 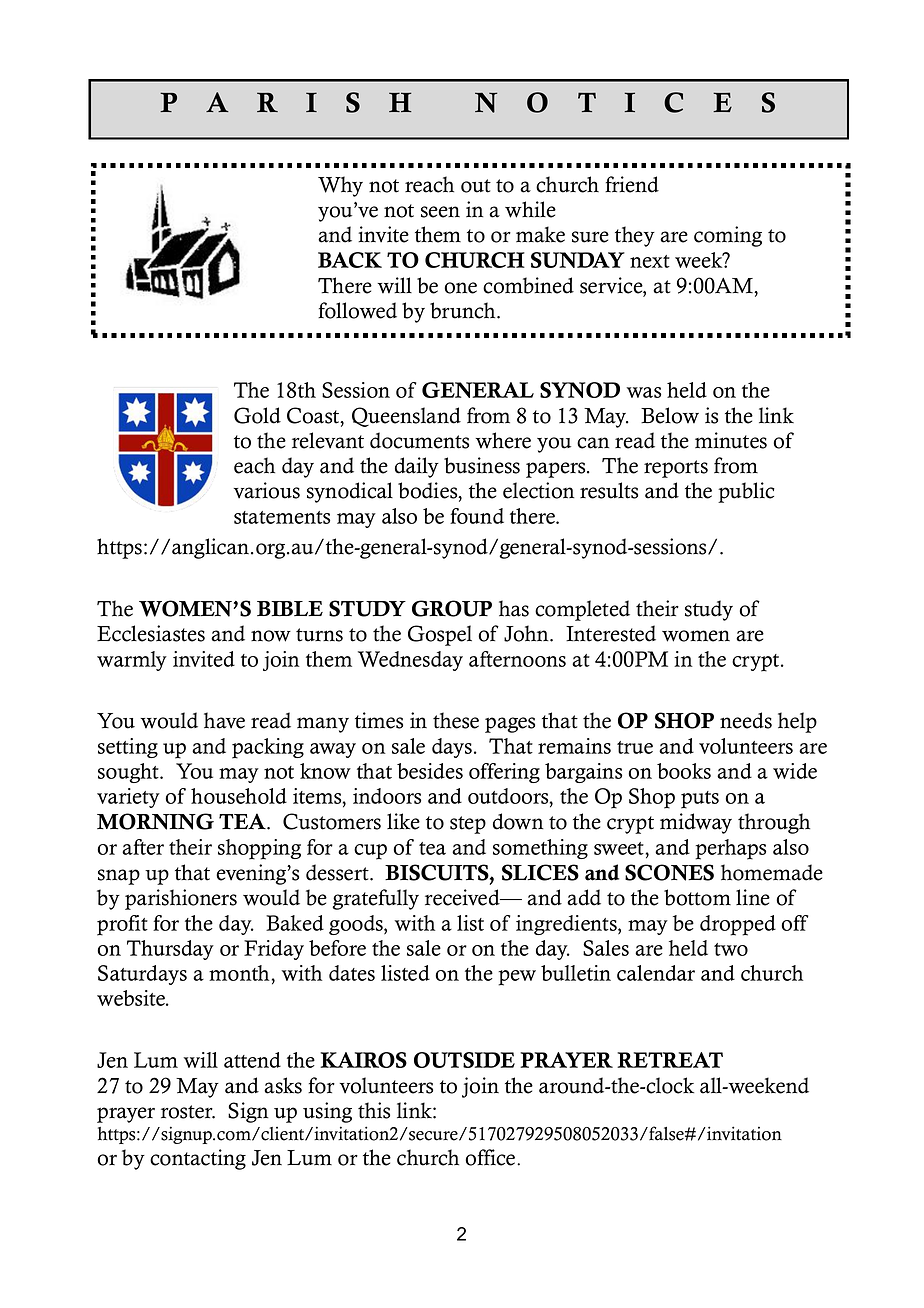 What do you see at coordinates (746, 720) in the page?
I see `needs` at bounding box center [746, 720].
